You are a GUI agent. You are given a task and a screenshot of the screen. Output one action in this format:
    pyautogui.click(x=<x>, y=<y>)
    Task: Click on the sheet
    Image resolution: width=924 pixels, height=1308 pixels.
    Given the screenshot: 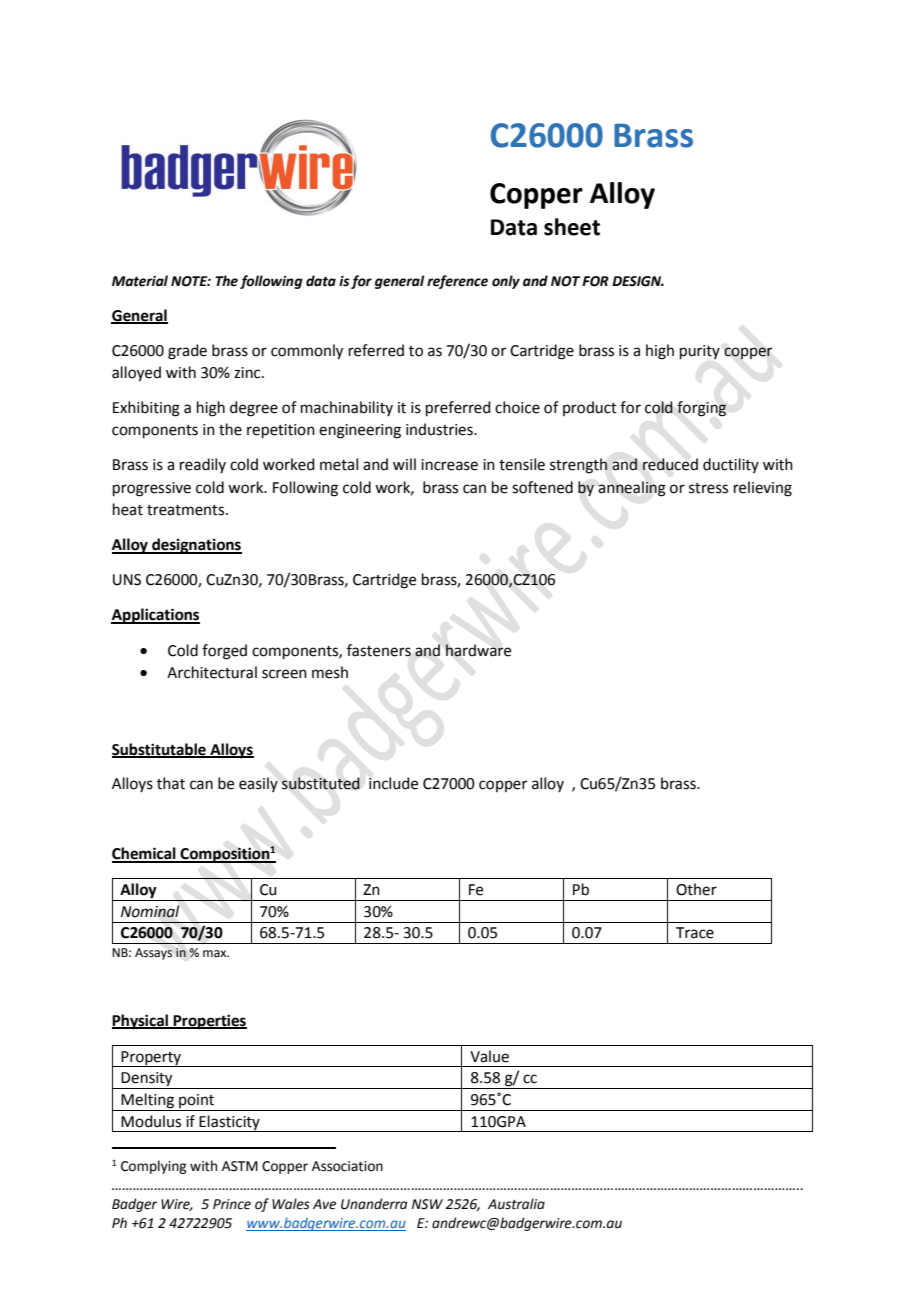 What is the action you would take?
    pyautogui.click(x=572, y=227)
